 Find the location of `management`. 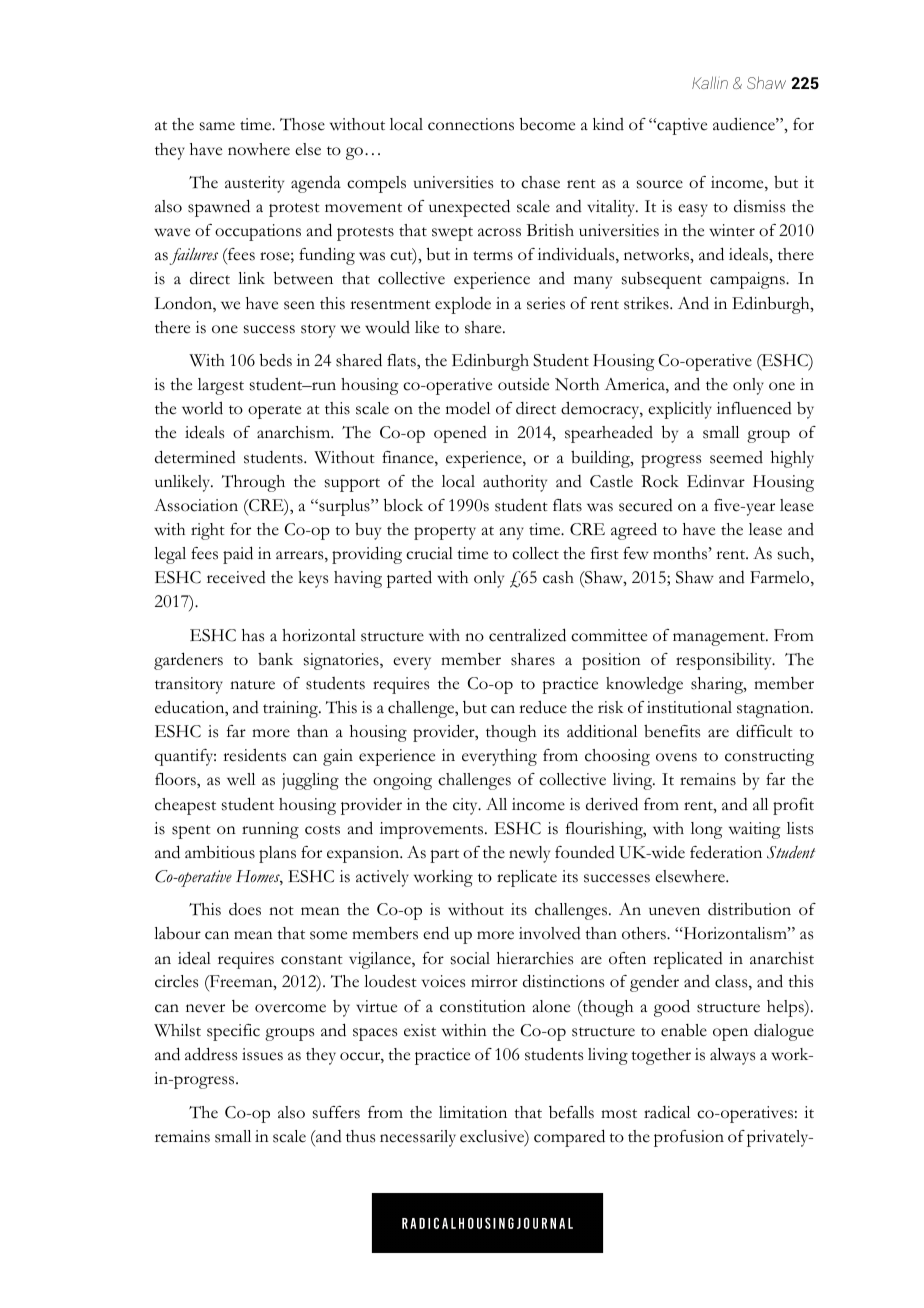

management is located at coordinates (720, 639).
